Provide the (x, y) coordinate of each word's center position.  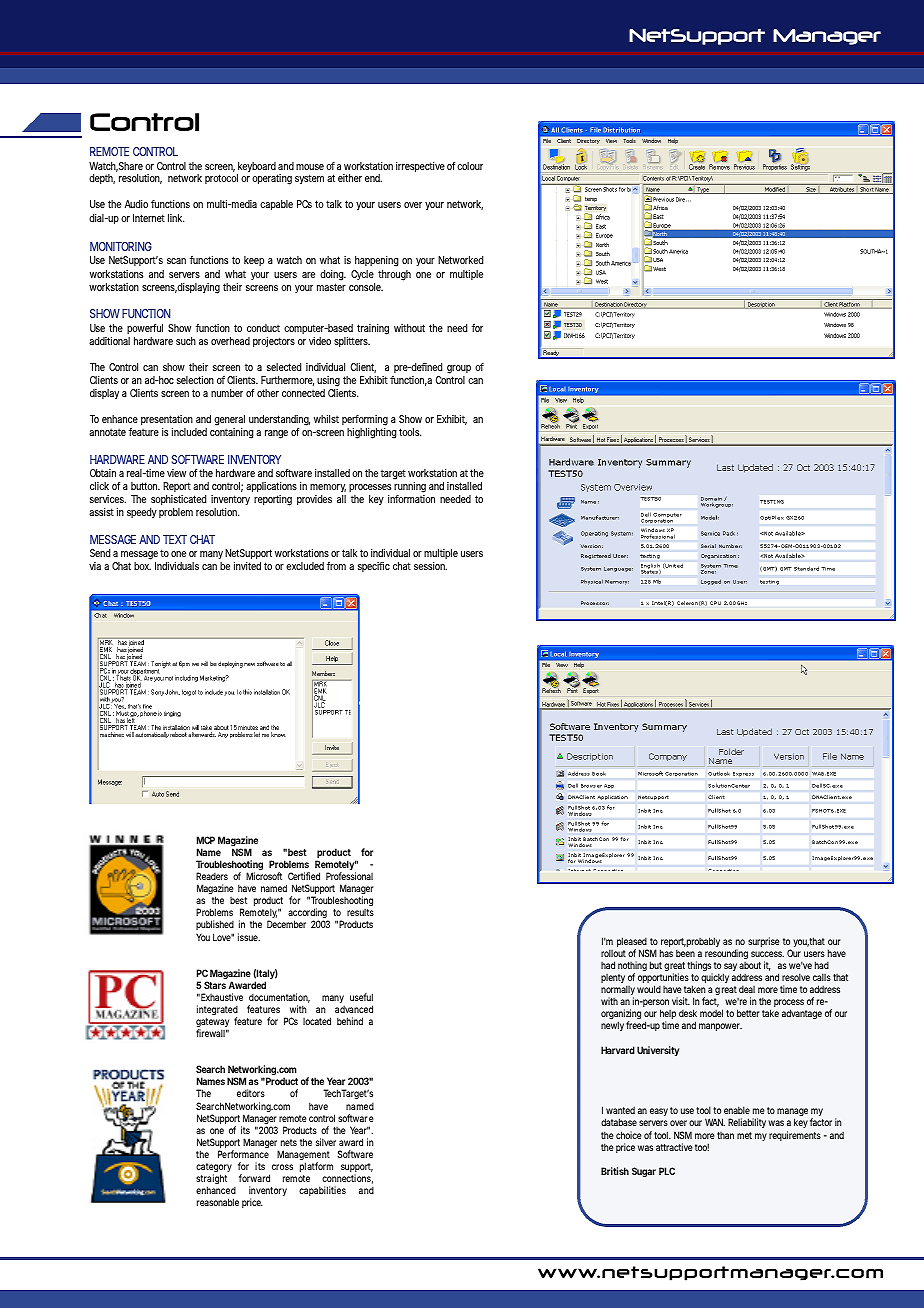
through (394, 275)
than (725, 1135)
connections (347, 1179)
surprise (764, 942)
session (430, 566)
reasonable (218, 1202)
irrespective (420, 167)
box (142, 566)
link (176, 218)
